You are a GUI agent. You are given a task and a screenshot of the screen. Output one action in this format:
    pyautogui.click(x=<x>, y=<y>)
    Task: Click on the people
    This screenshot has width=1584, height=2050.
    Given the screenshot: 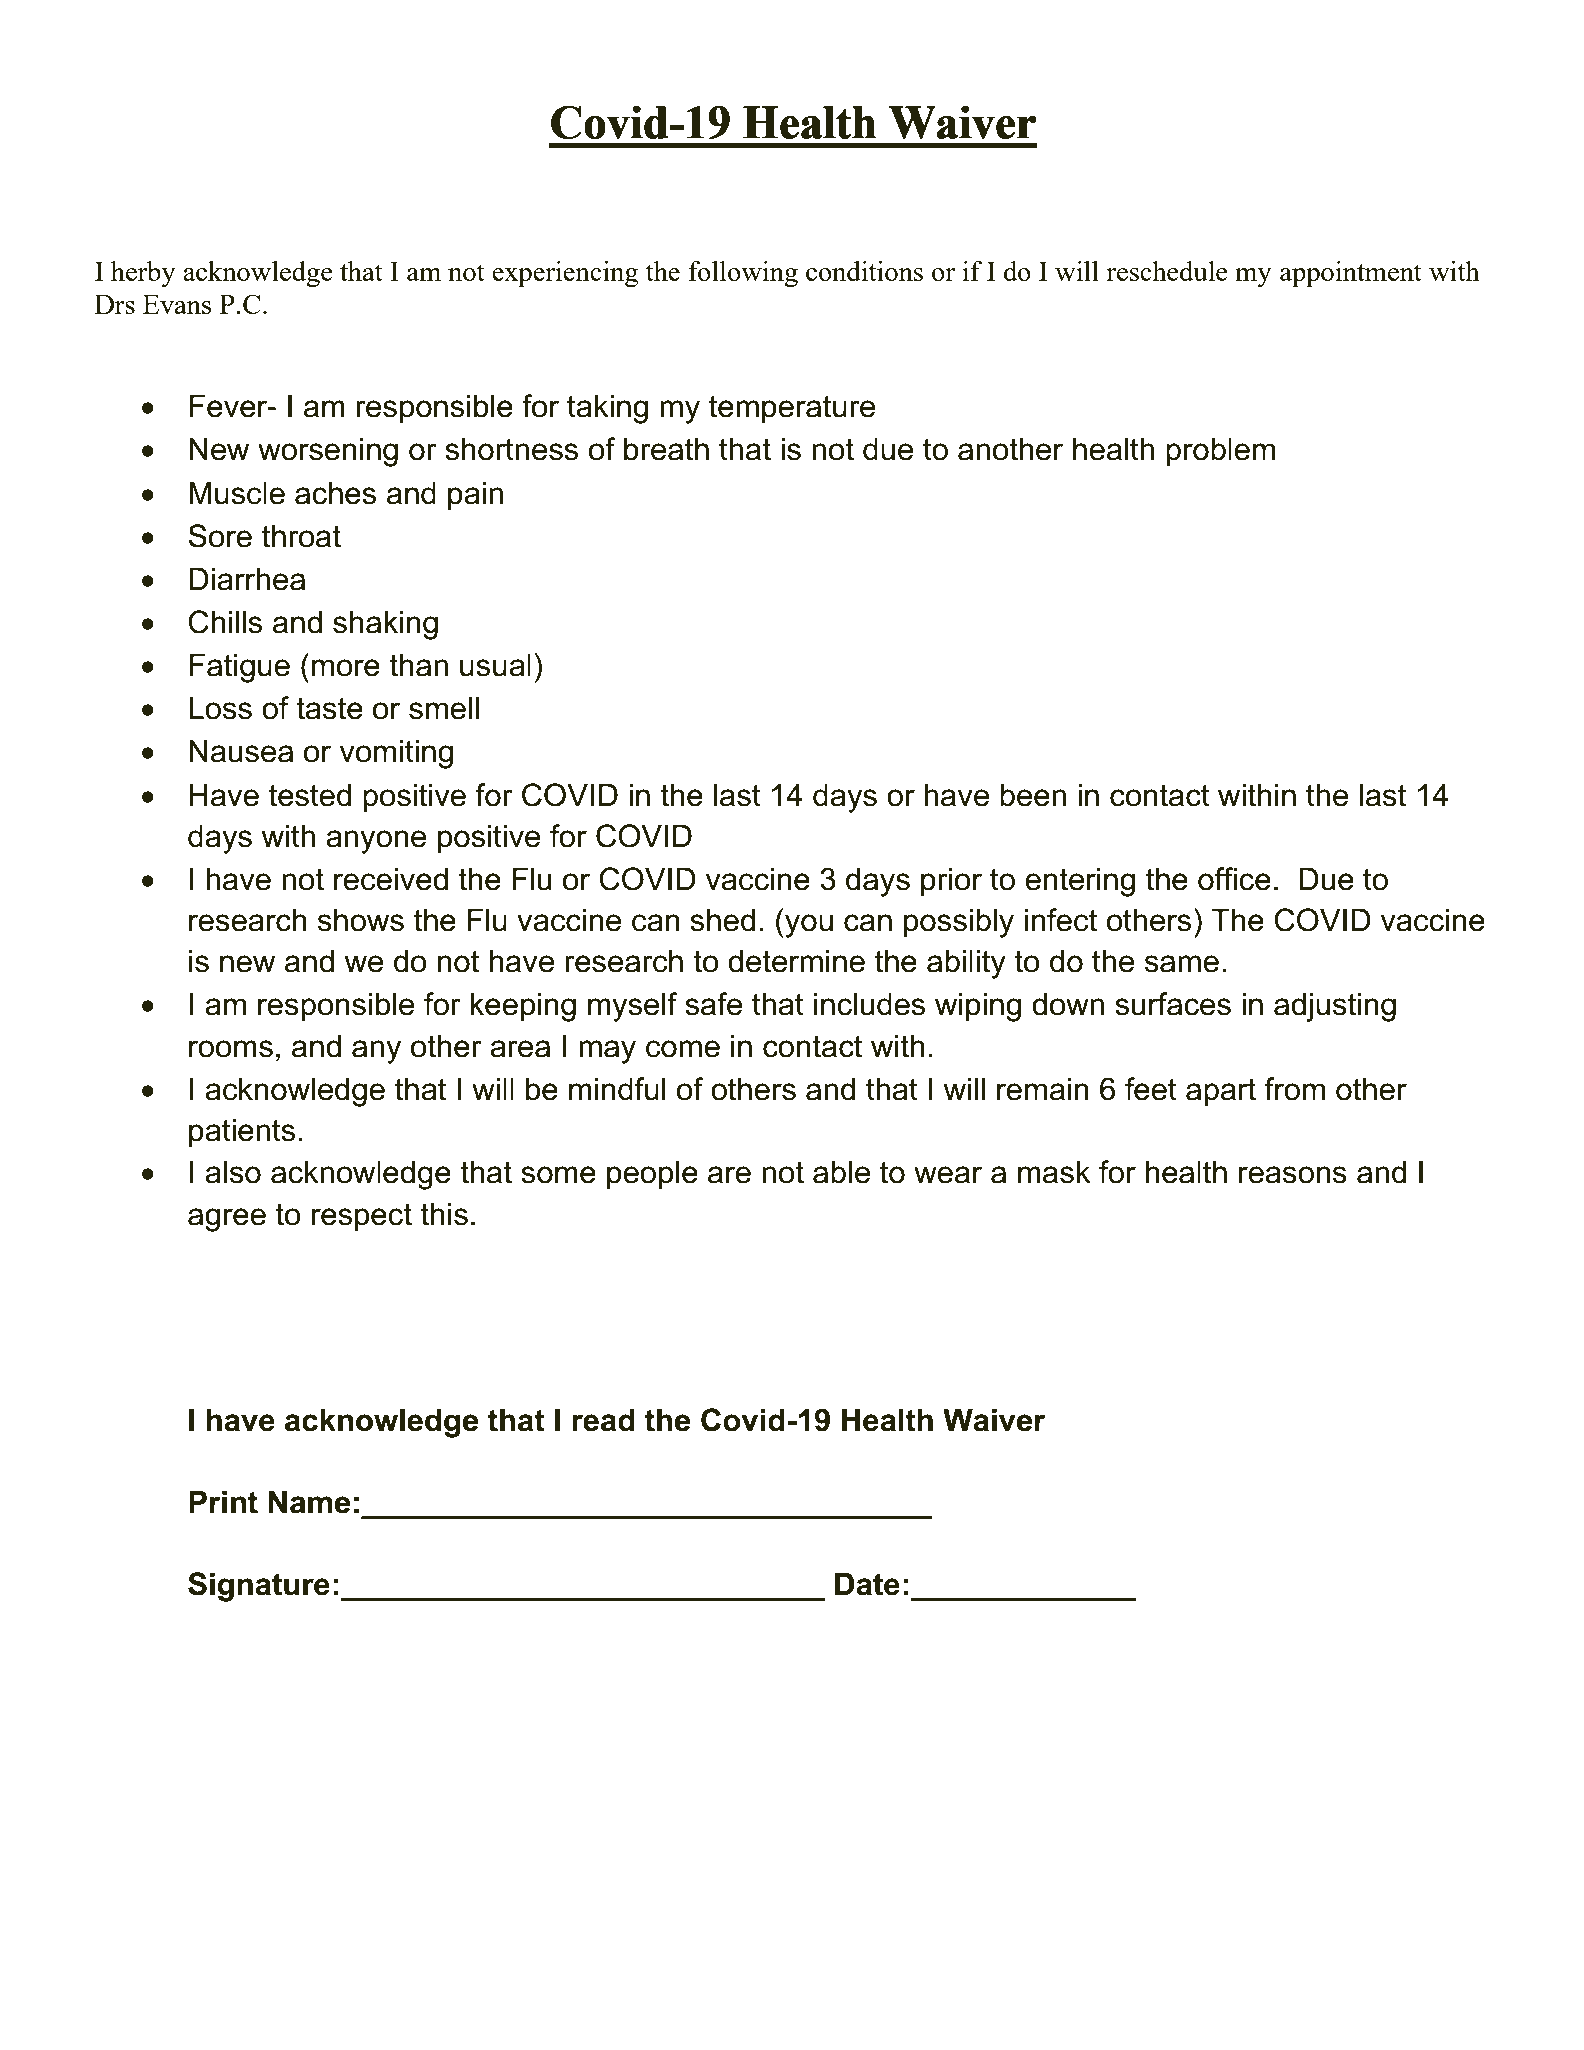 What is the action you would take?
    pyautogui.click(x=652, y=1175)
